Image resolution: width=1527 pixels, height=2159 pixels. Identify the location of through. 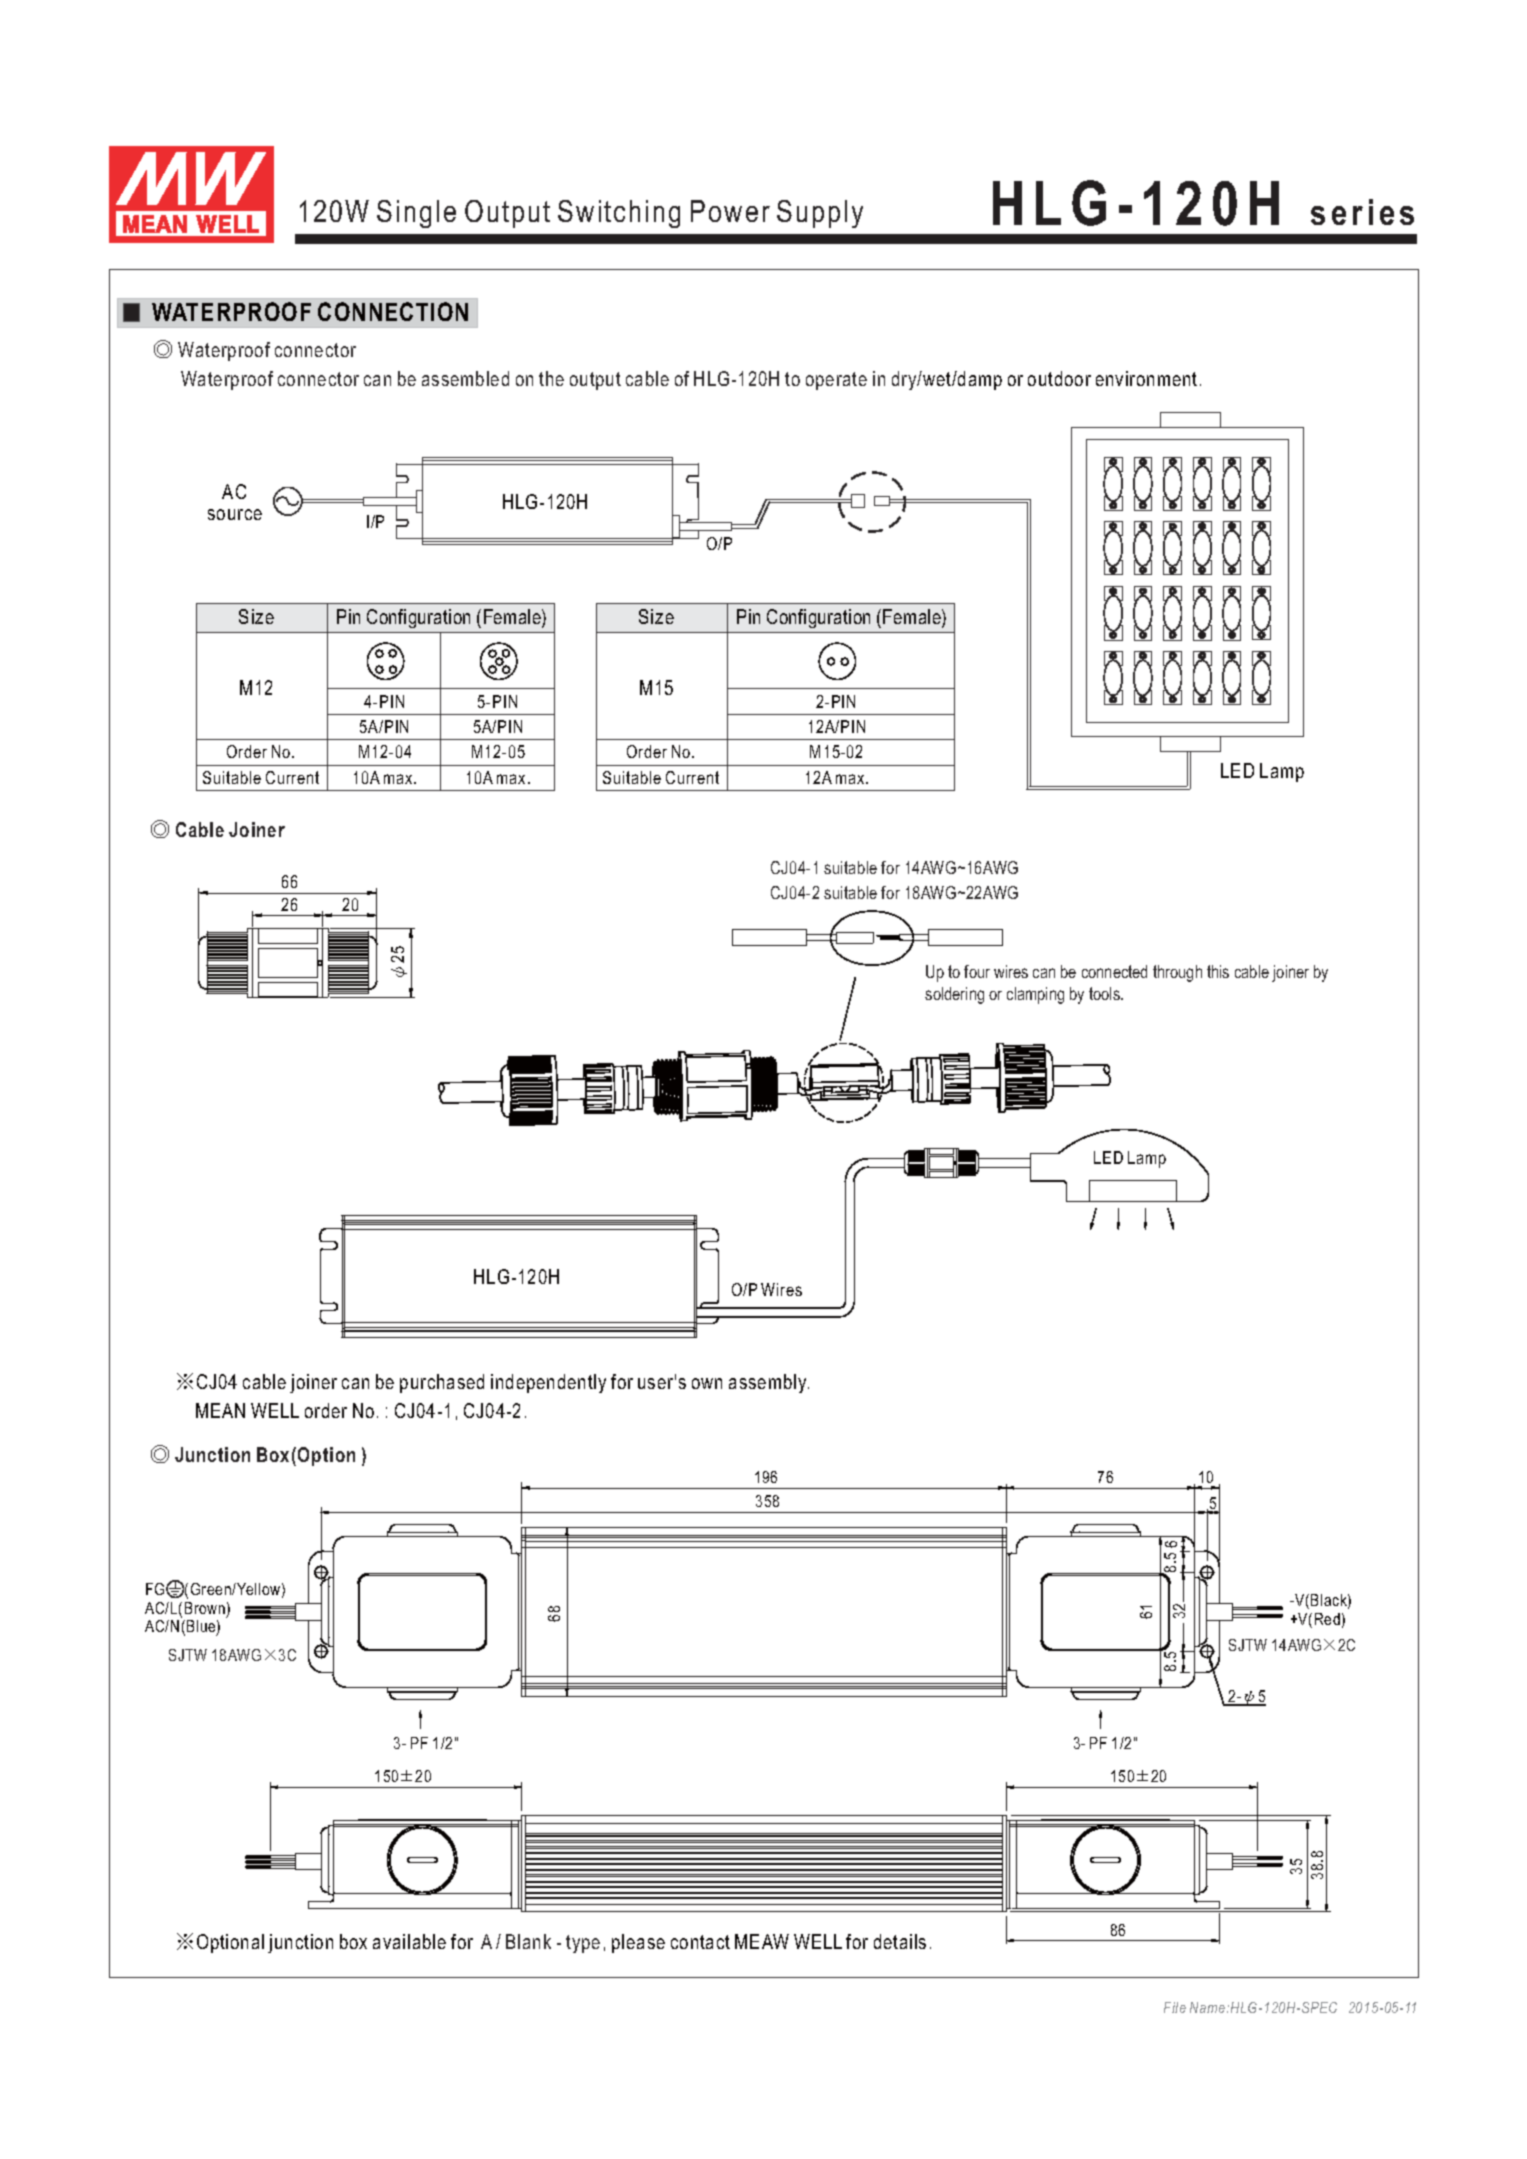
(1177, 973).
